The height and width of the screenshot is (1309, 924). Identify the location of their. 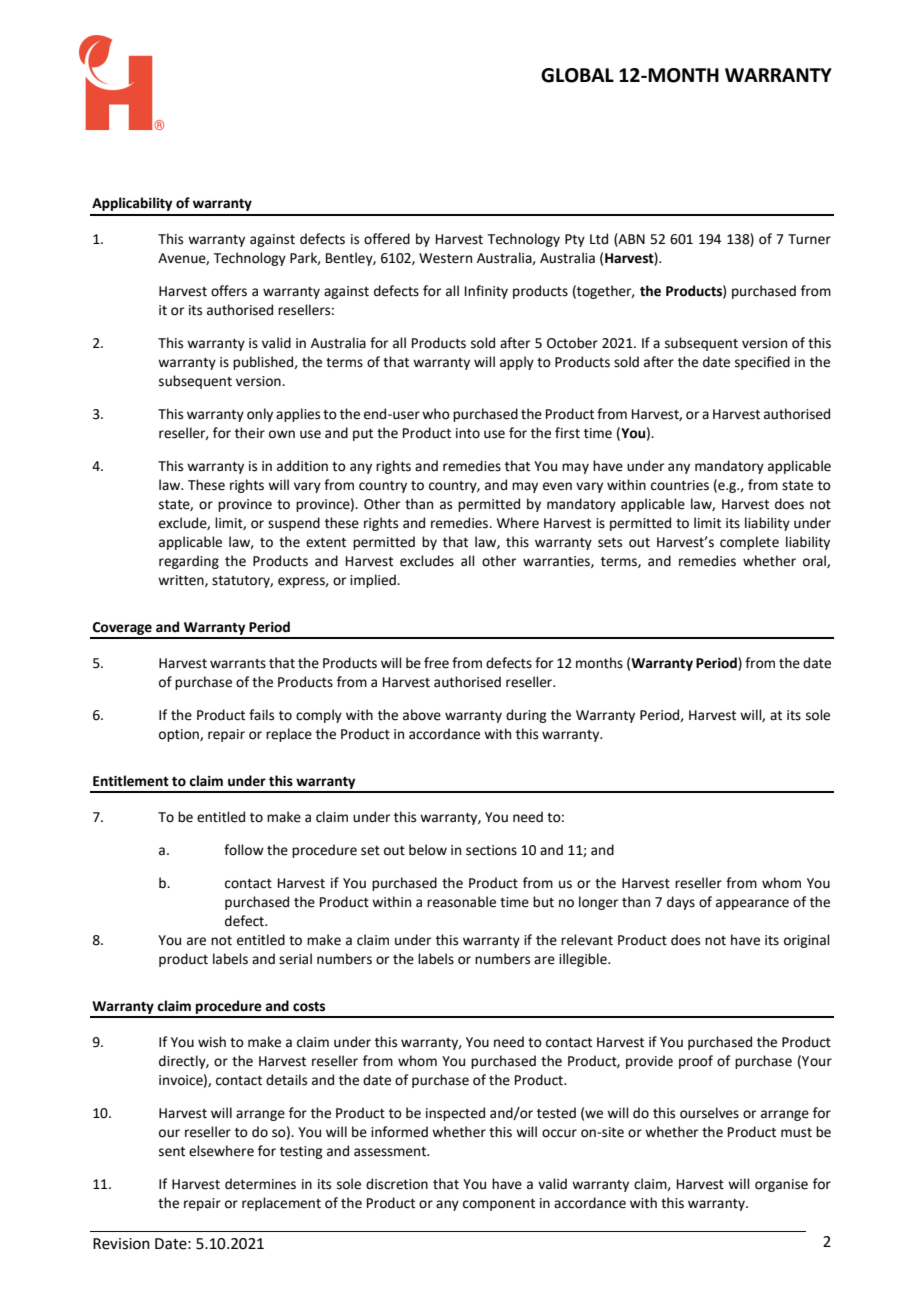
(250, 433).
